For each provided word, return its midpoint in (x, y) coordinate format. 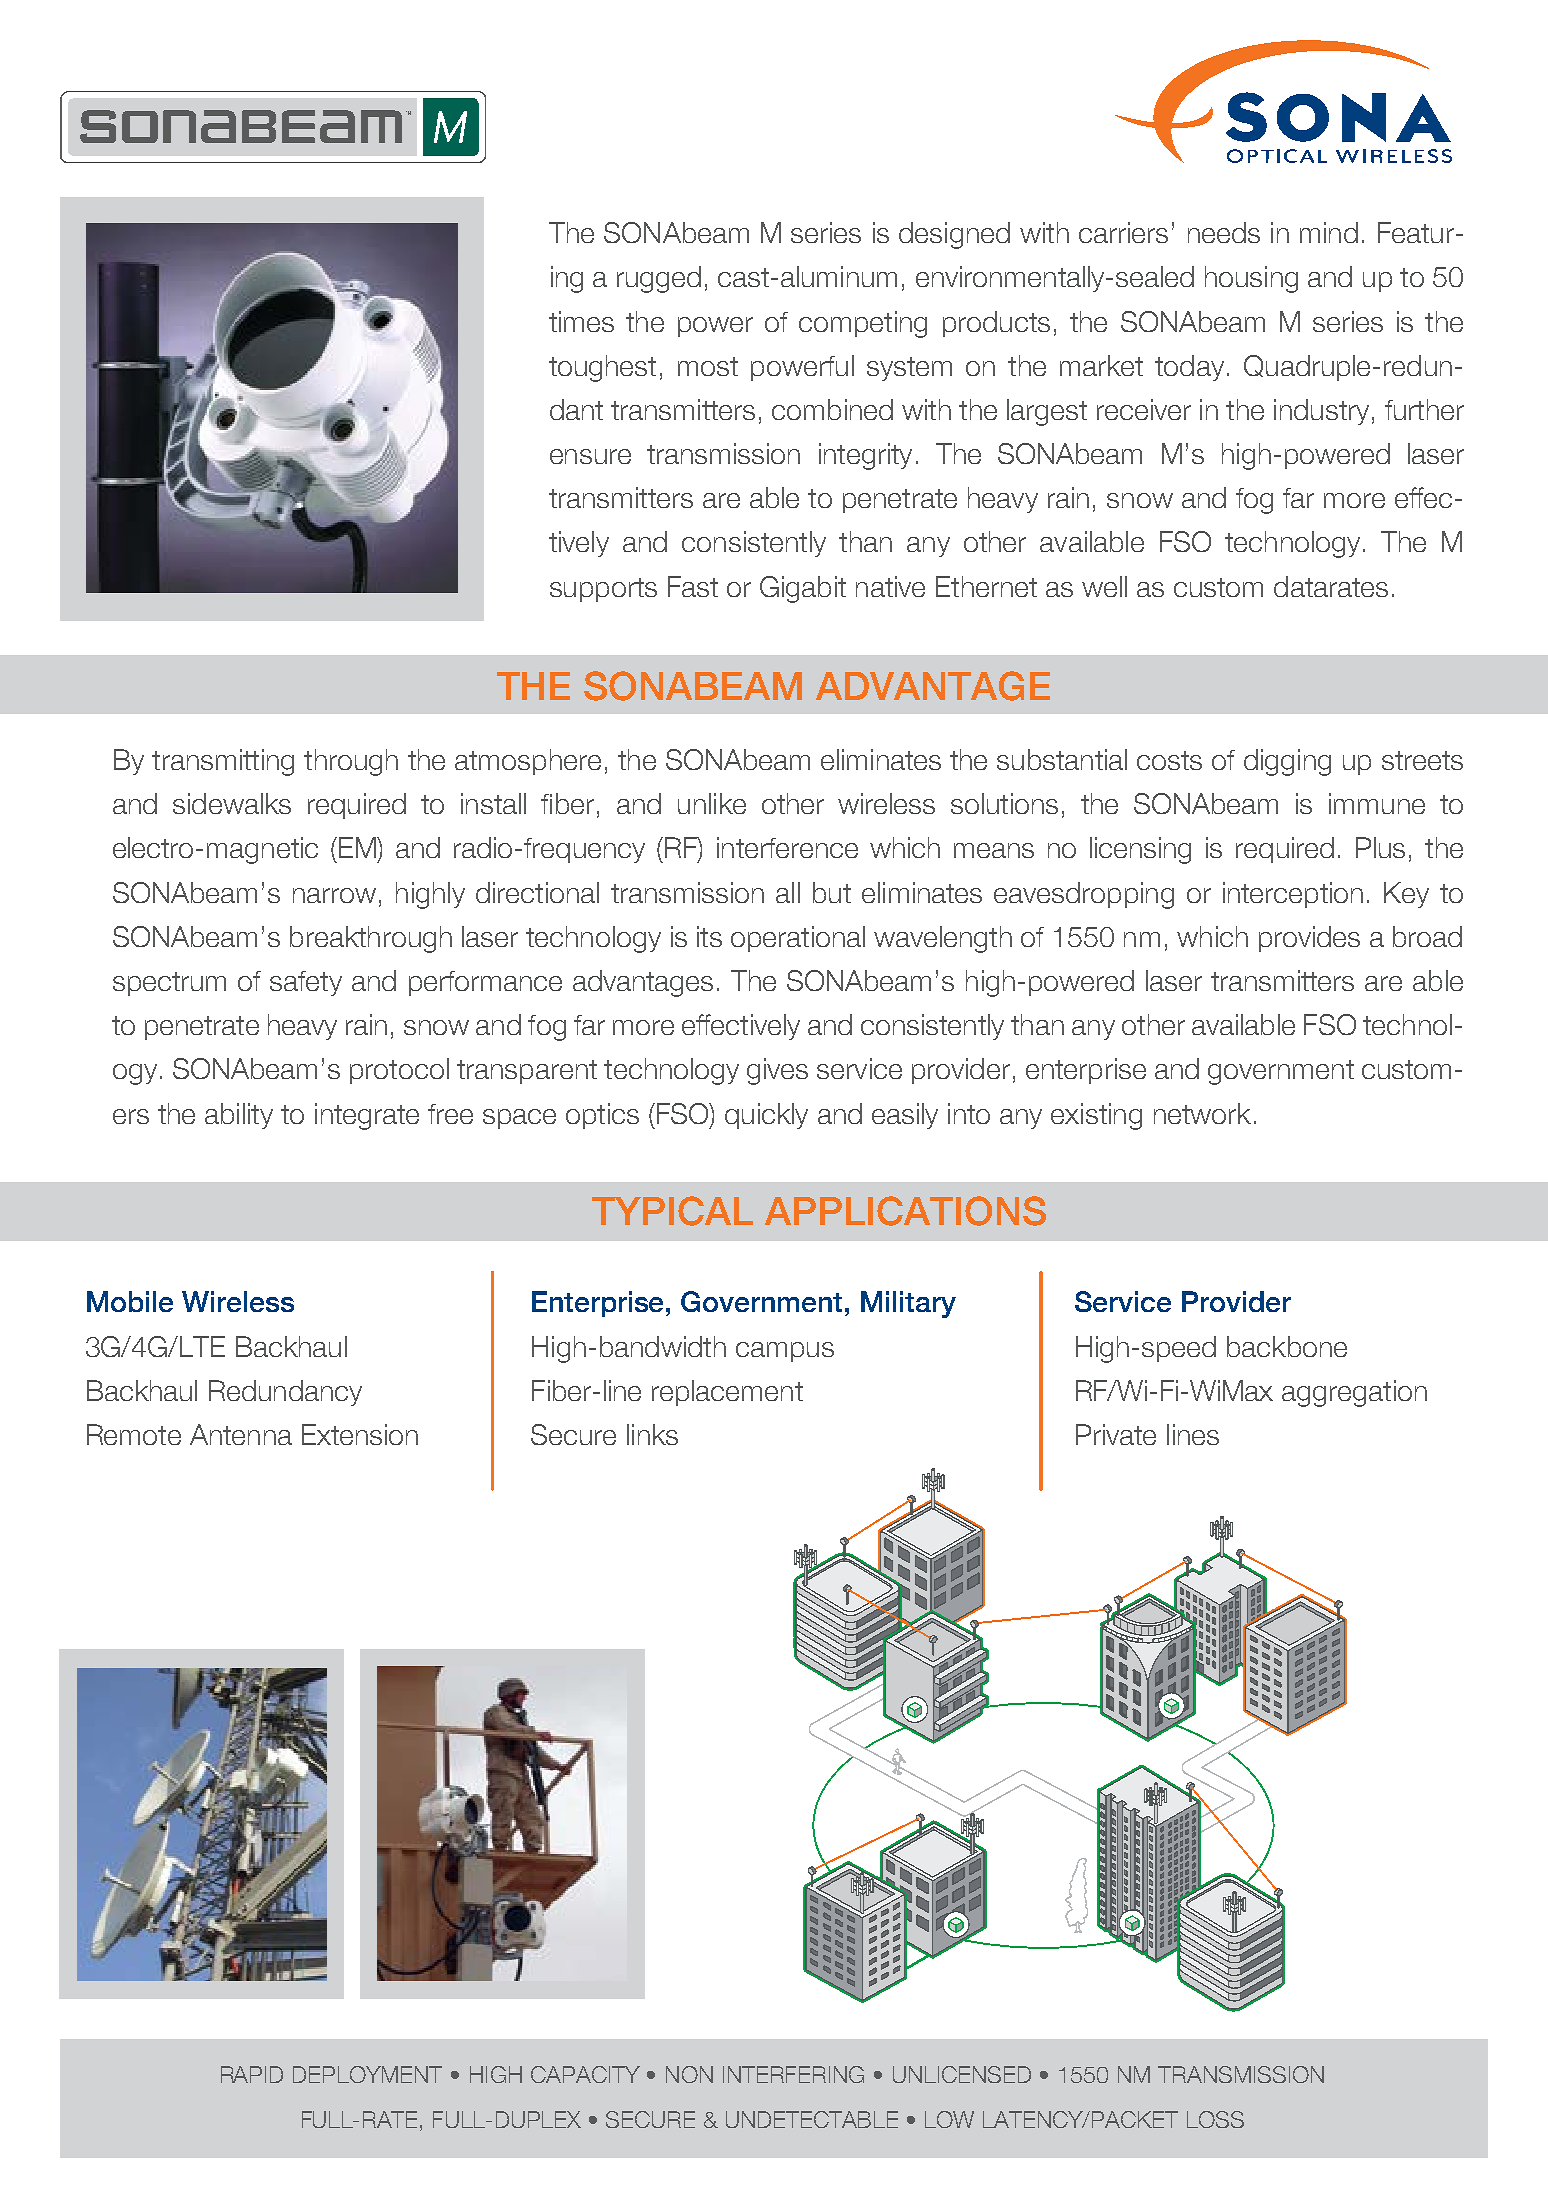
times (581, 321)
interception (1293, 895)
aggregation (1354, 1393)
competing (863, 324)
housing (1251, 279)
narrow (334, 895)
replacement (727, 1393)
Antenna (241, 1434)
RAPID (252, 2074)
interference (787, 847)
